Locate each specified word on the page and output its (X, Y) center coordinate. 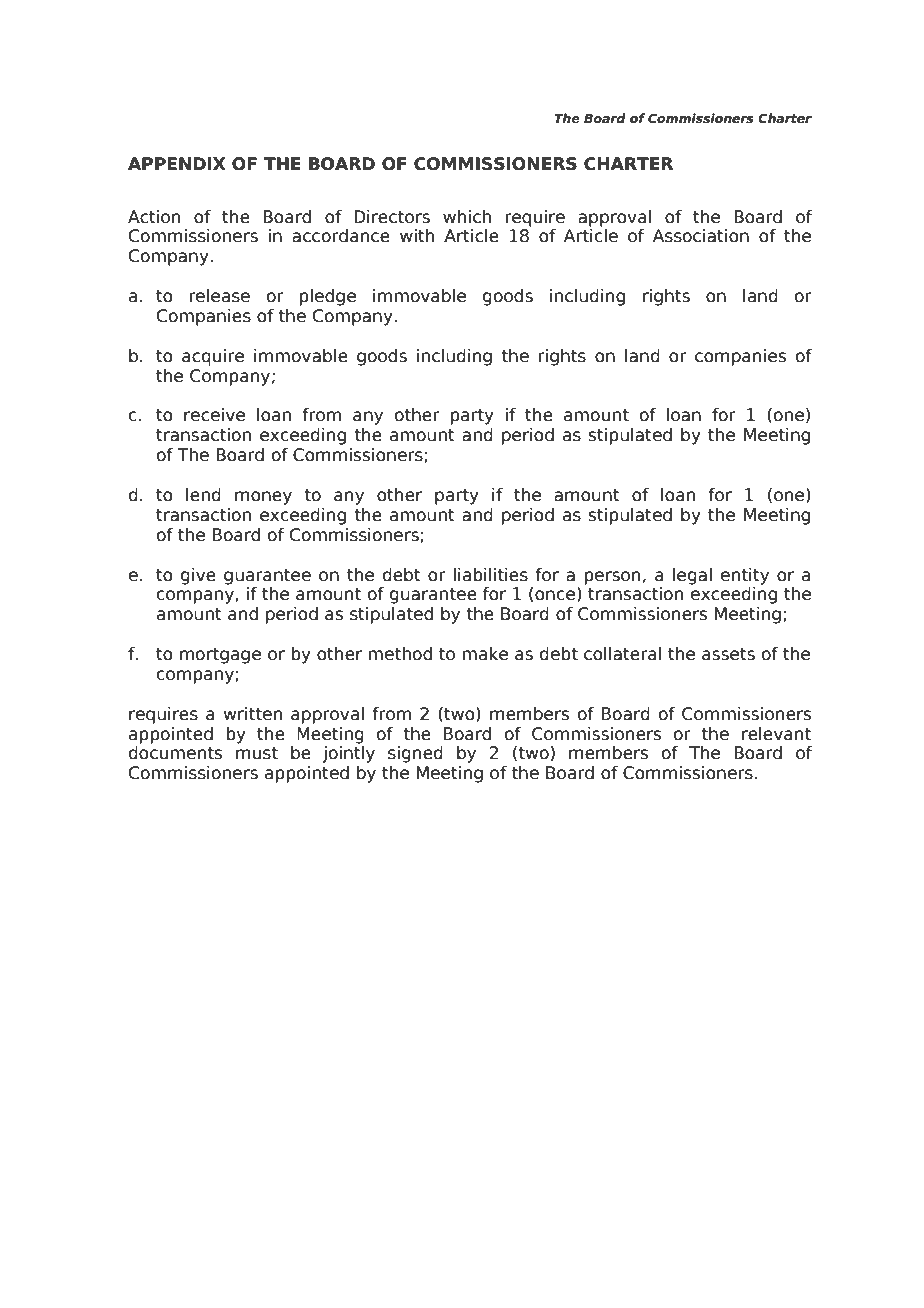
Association (701, 236)
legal (692, 576)
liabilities (491, 575)
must (257, 753)
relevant (776, 734)
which (467, 217)
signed (415, 754)
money (263, 498)
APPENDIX (177, 163)
